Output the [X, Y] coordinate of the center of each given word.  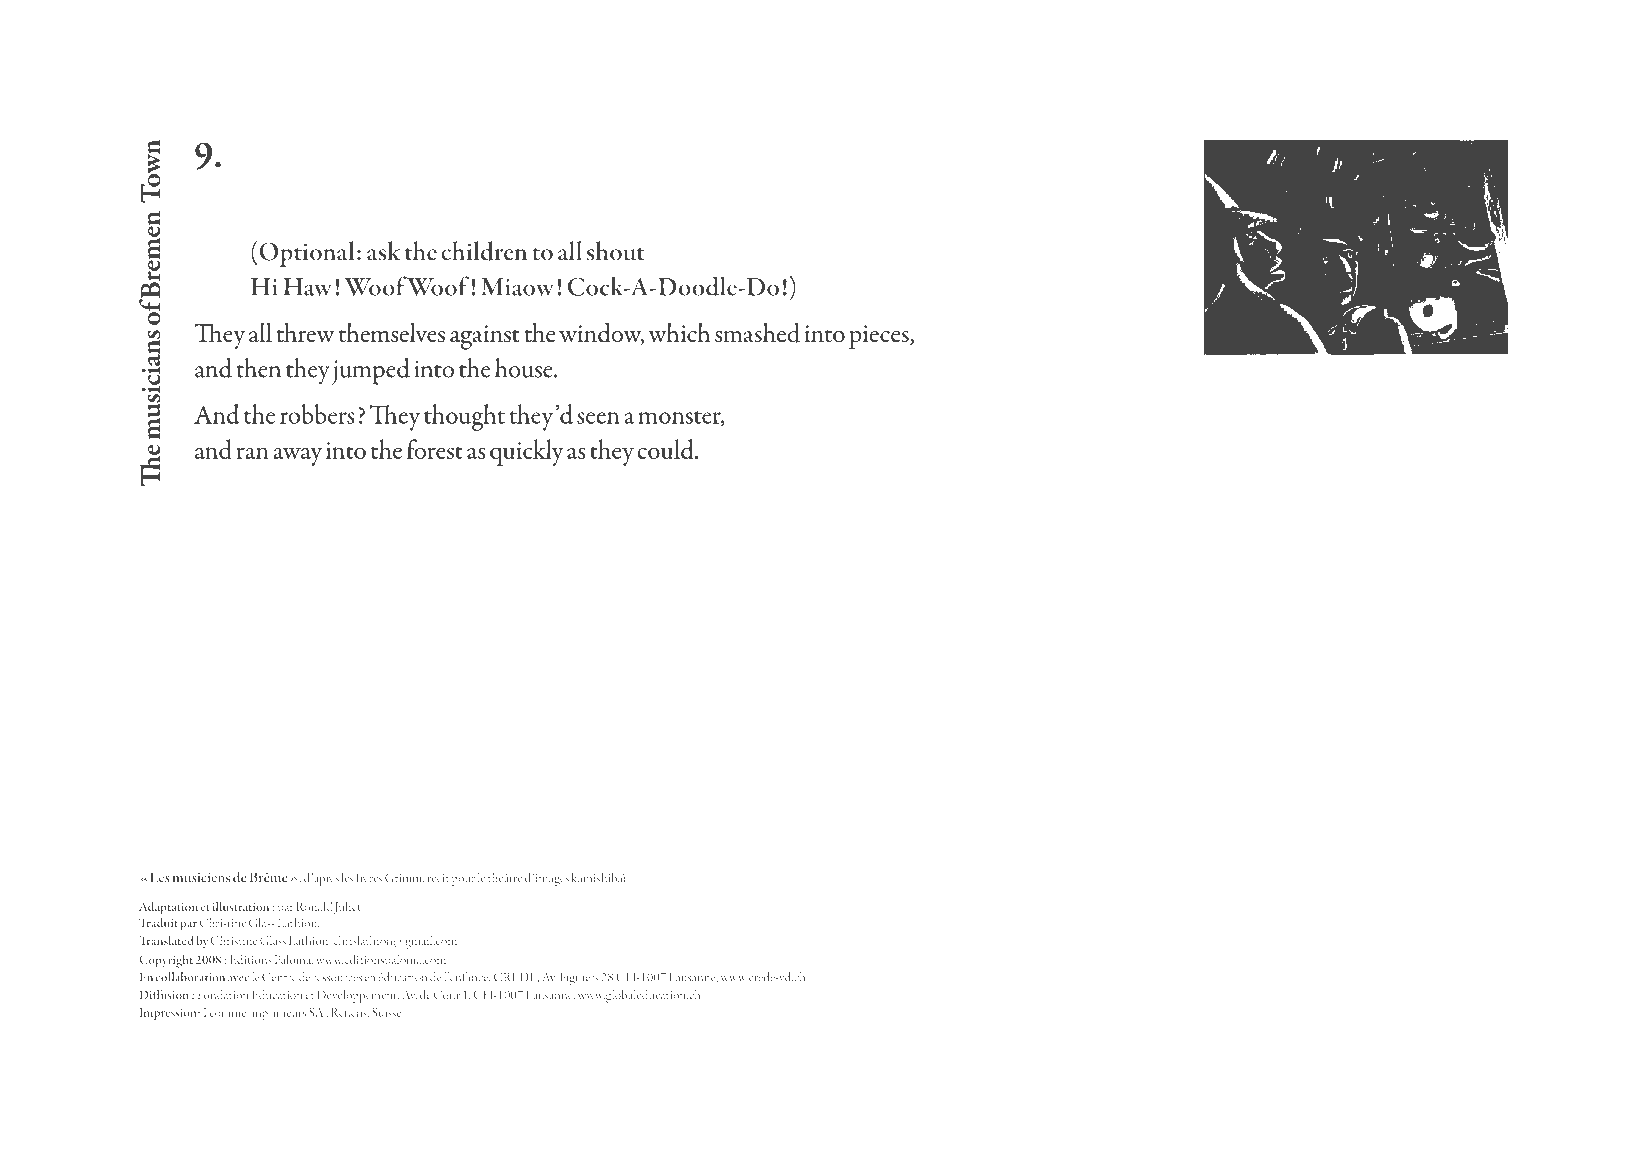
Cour [447, 995]
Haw [307, 287]
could [666, 449]
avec [238, 979]
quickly [526, 452]
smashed [757, 332]
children [484, 251]
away [297, 456]
